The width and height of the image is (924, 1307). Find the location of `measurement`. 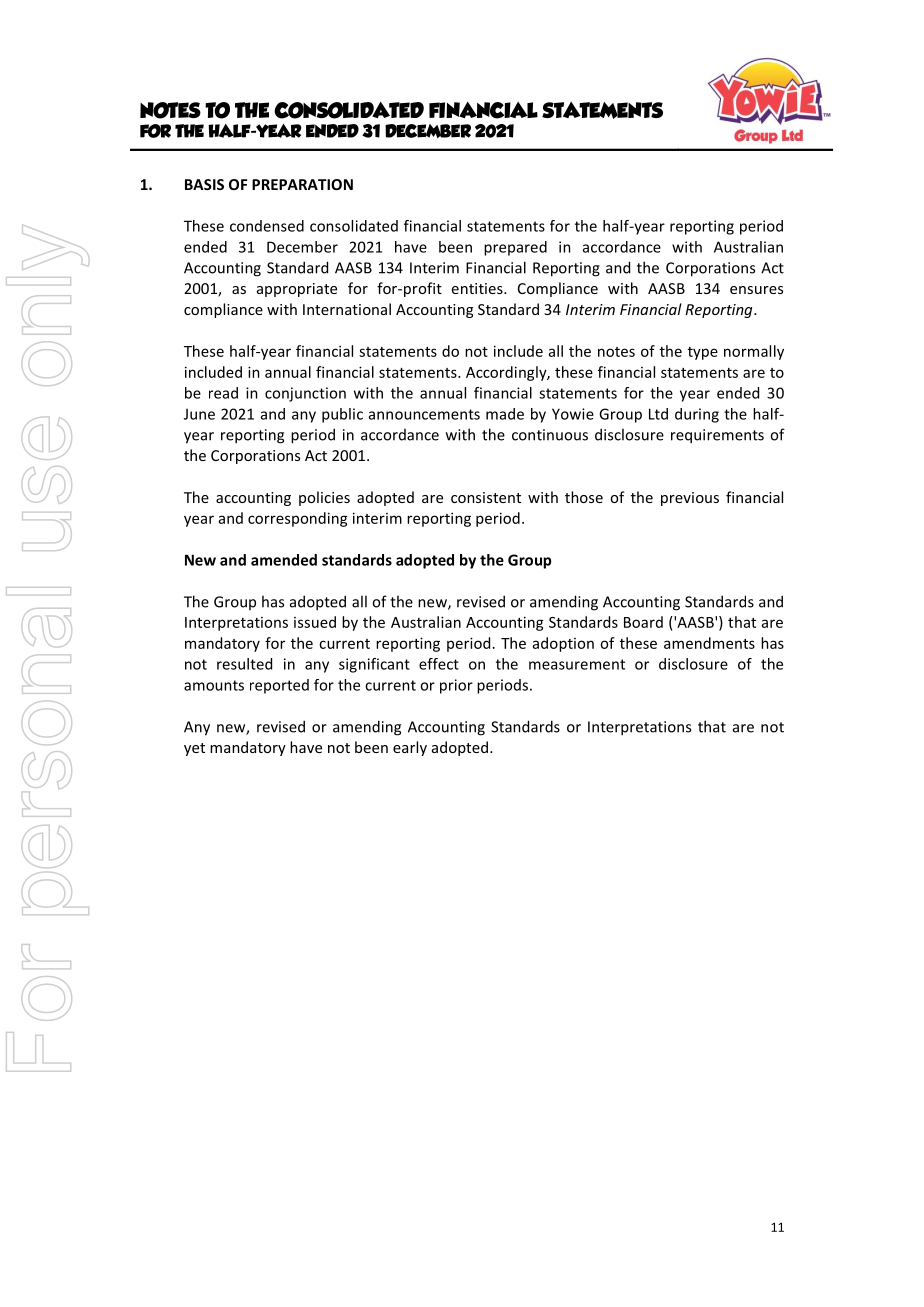

measurement is located at coordinates (577, 664).
